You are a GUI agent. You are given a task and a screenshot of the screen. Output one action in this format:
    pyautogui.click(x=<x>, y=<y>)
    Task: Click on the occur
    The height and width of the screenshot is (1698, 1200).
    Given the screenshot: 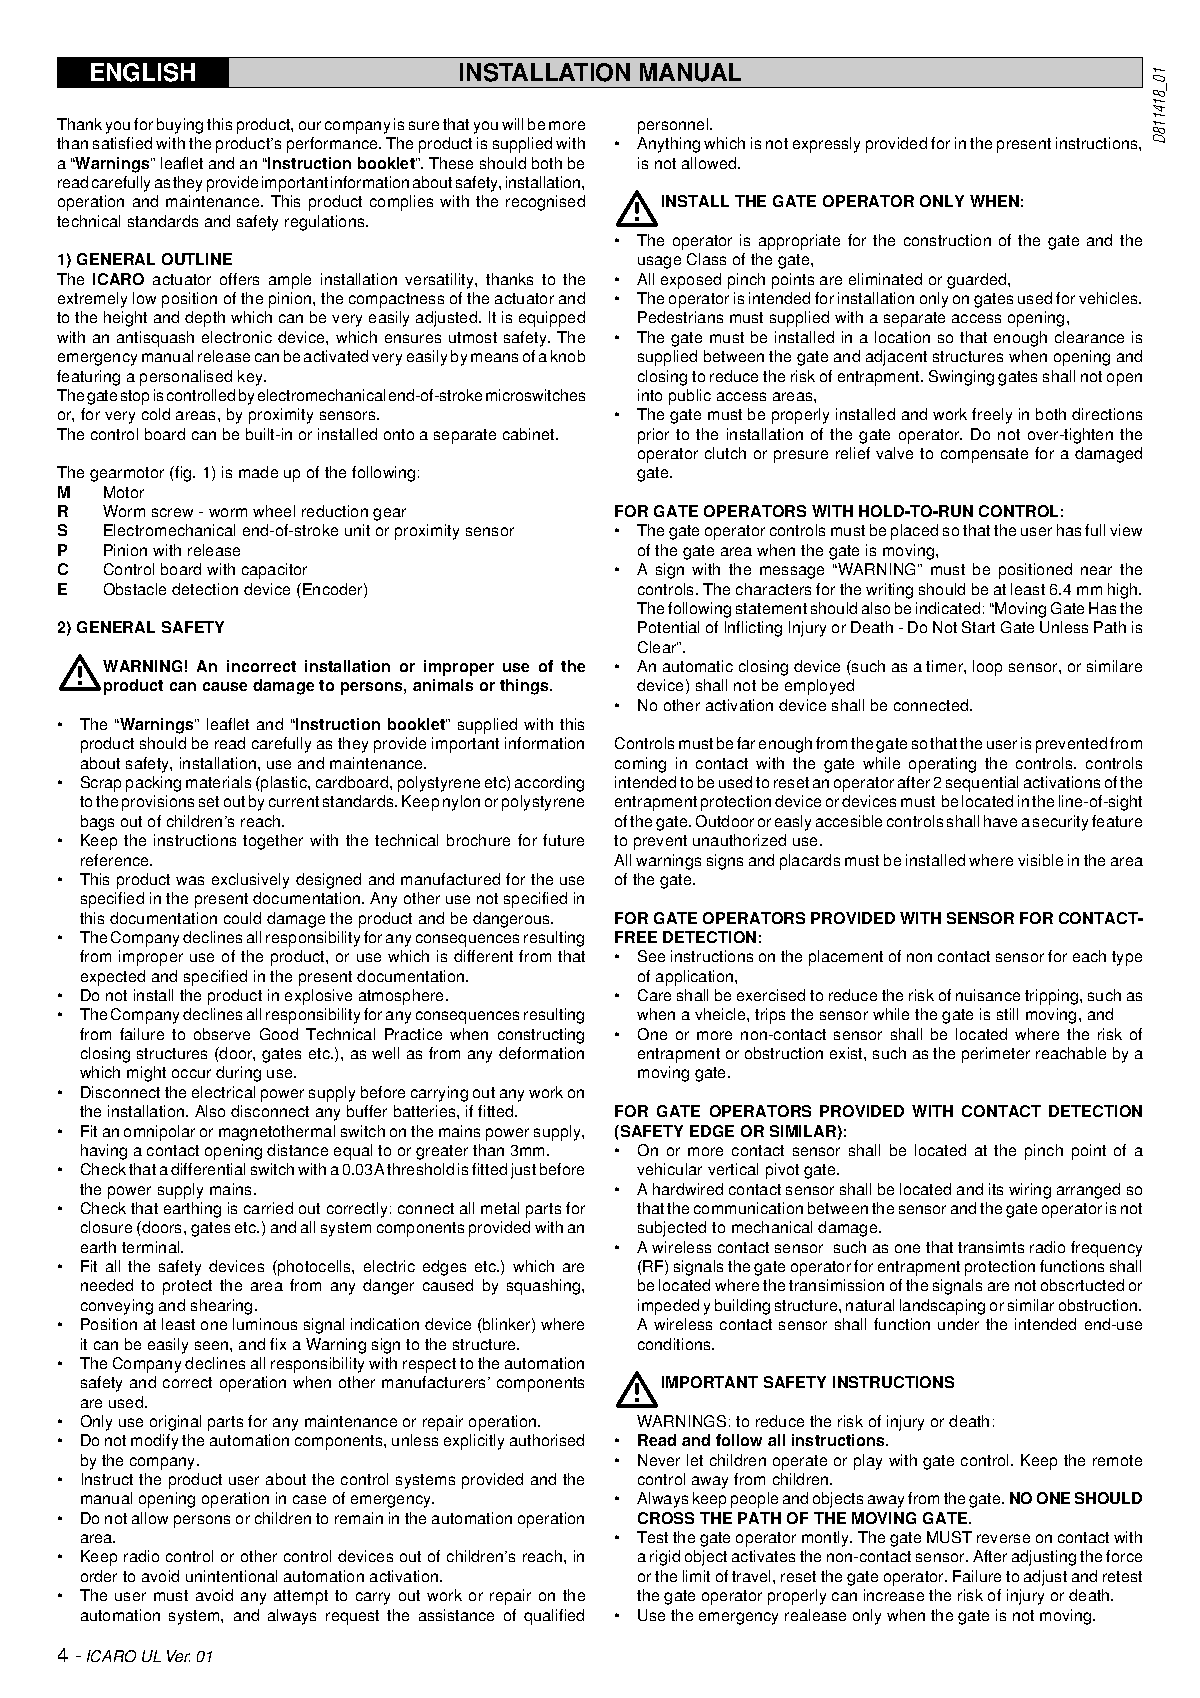 What is the action you would take?
    pyautogui.click(x=191, y=1073)
